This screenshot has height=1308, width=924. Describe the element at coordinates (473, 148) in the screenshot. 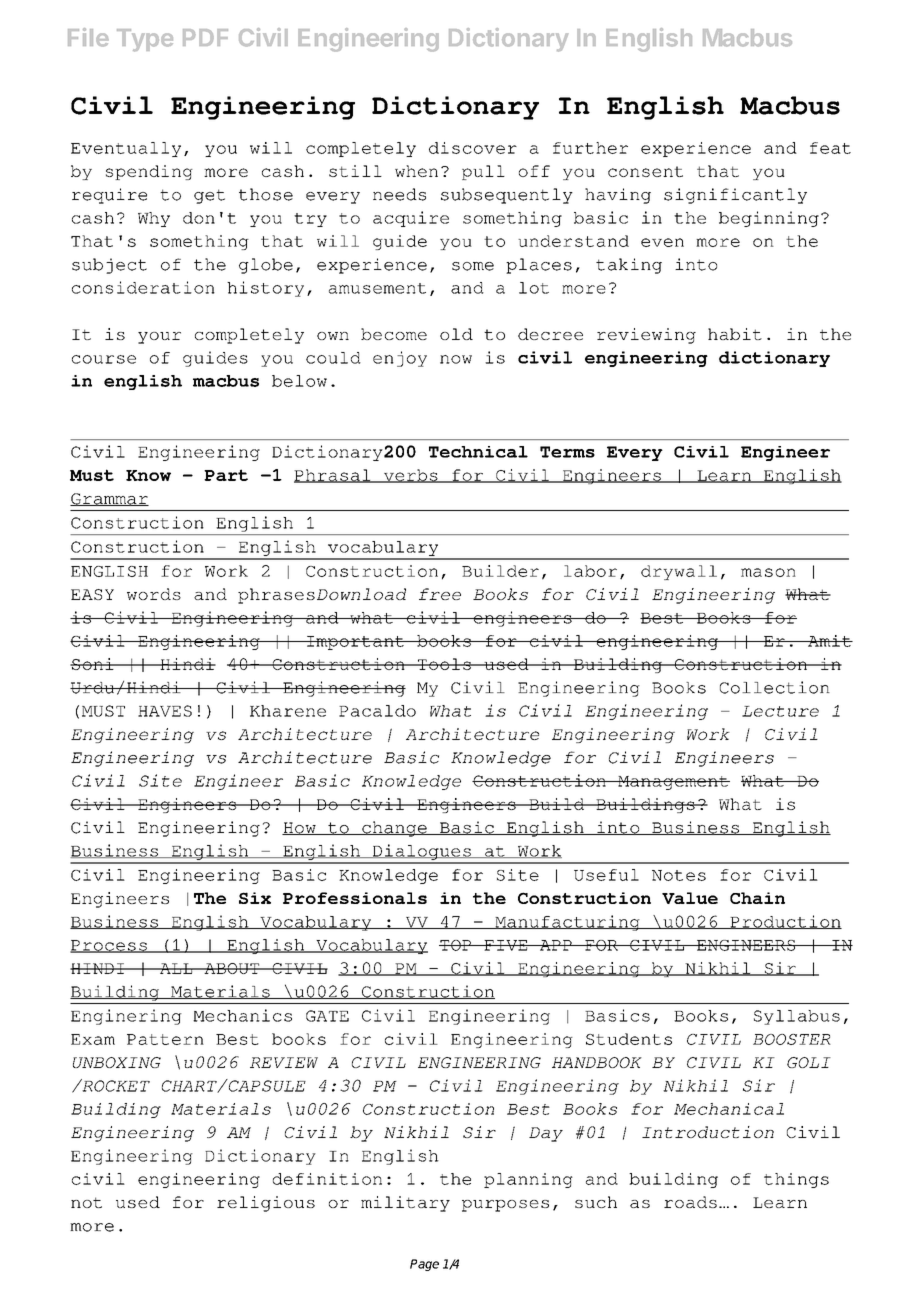

I see `discover` at that location.
